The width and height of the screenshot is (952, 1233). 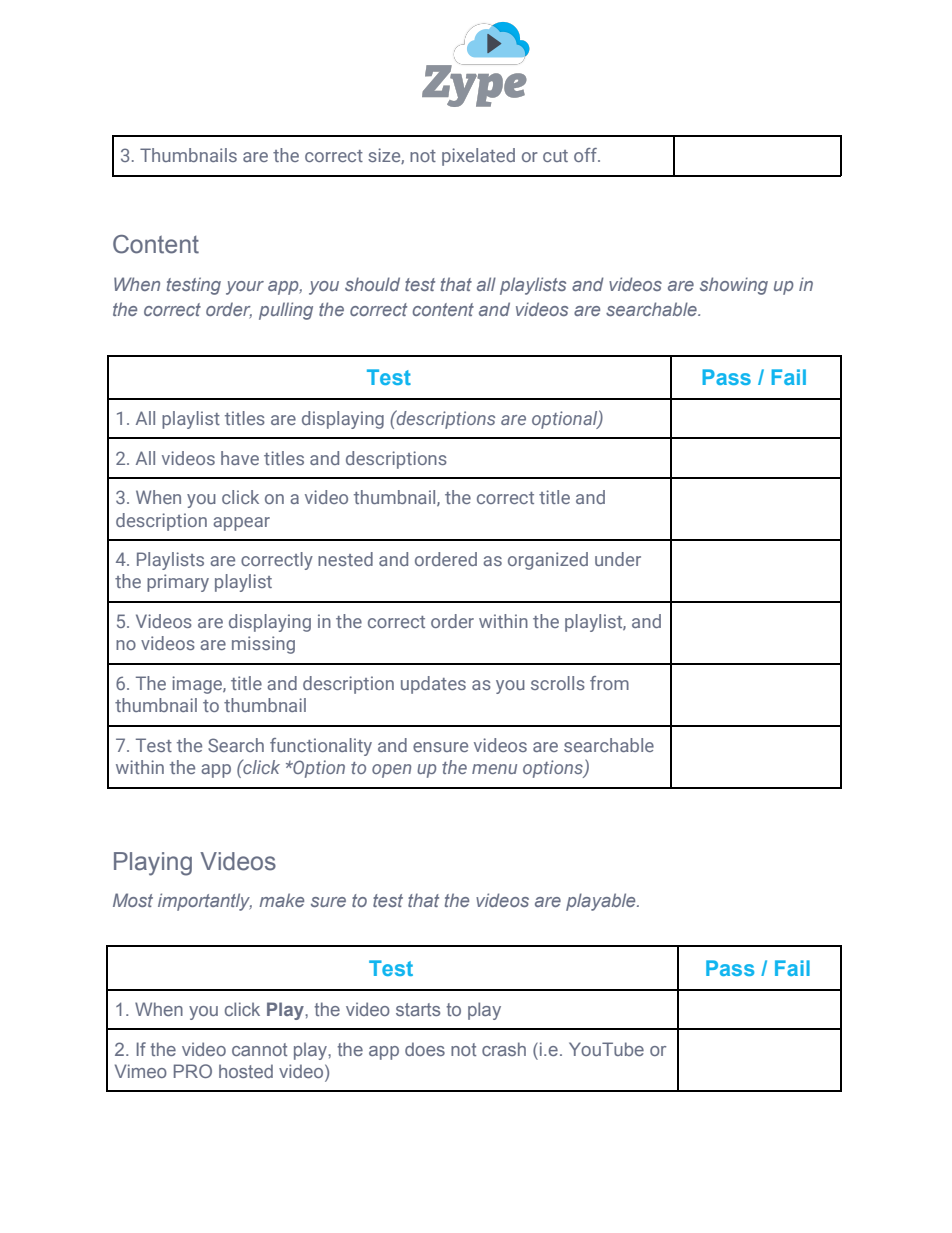 I want to click on updates, so click(x=433, y=685).
